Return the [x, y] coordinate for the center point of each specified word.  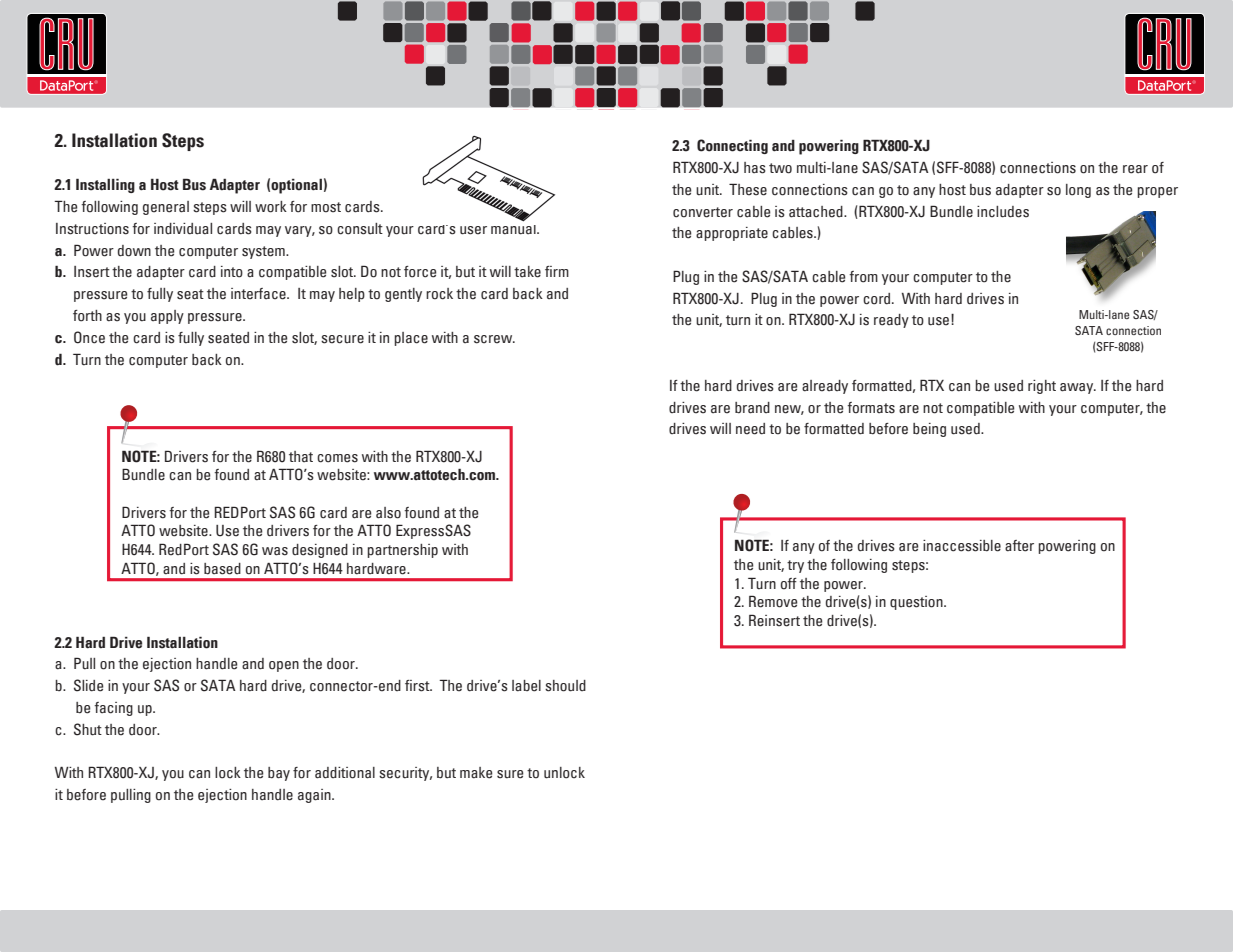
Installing [105, 185]
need [750, 429]
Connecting [732, 146]
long [1078, 191]
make [476, 773]
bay [279, 774]
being [929, 430]
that [301, 456]
